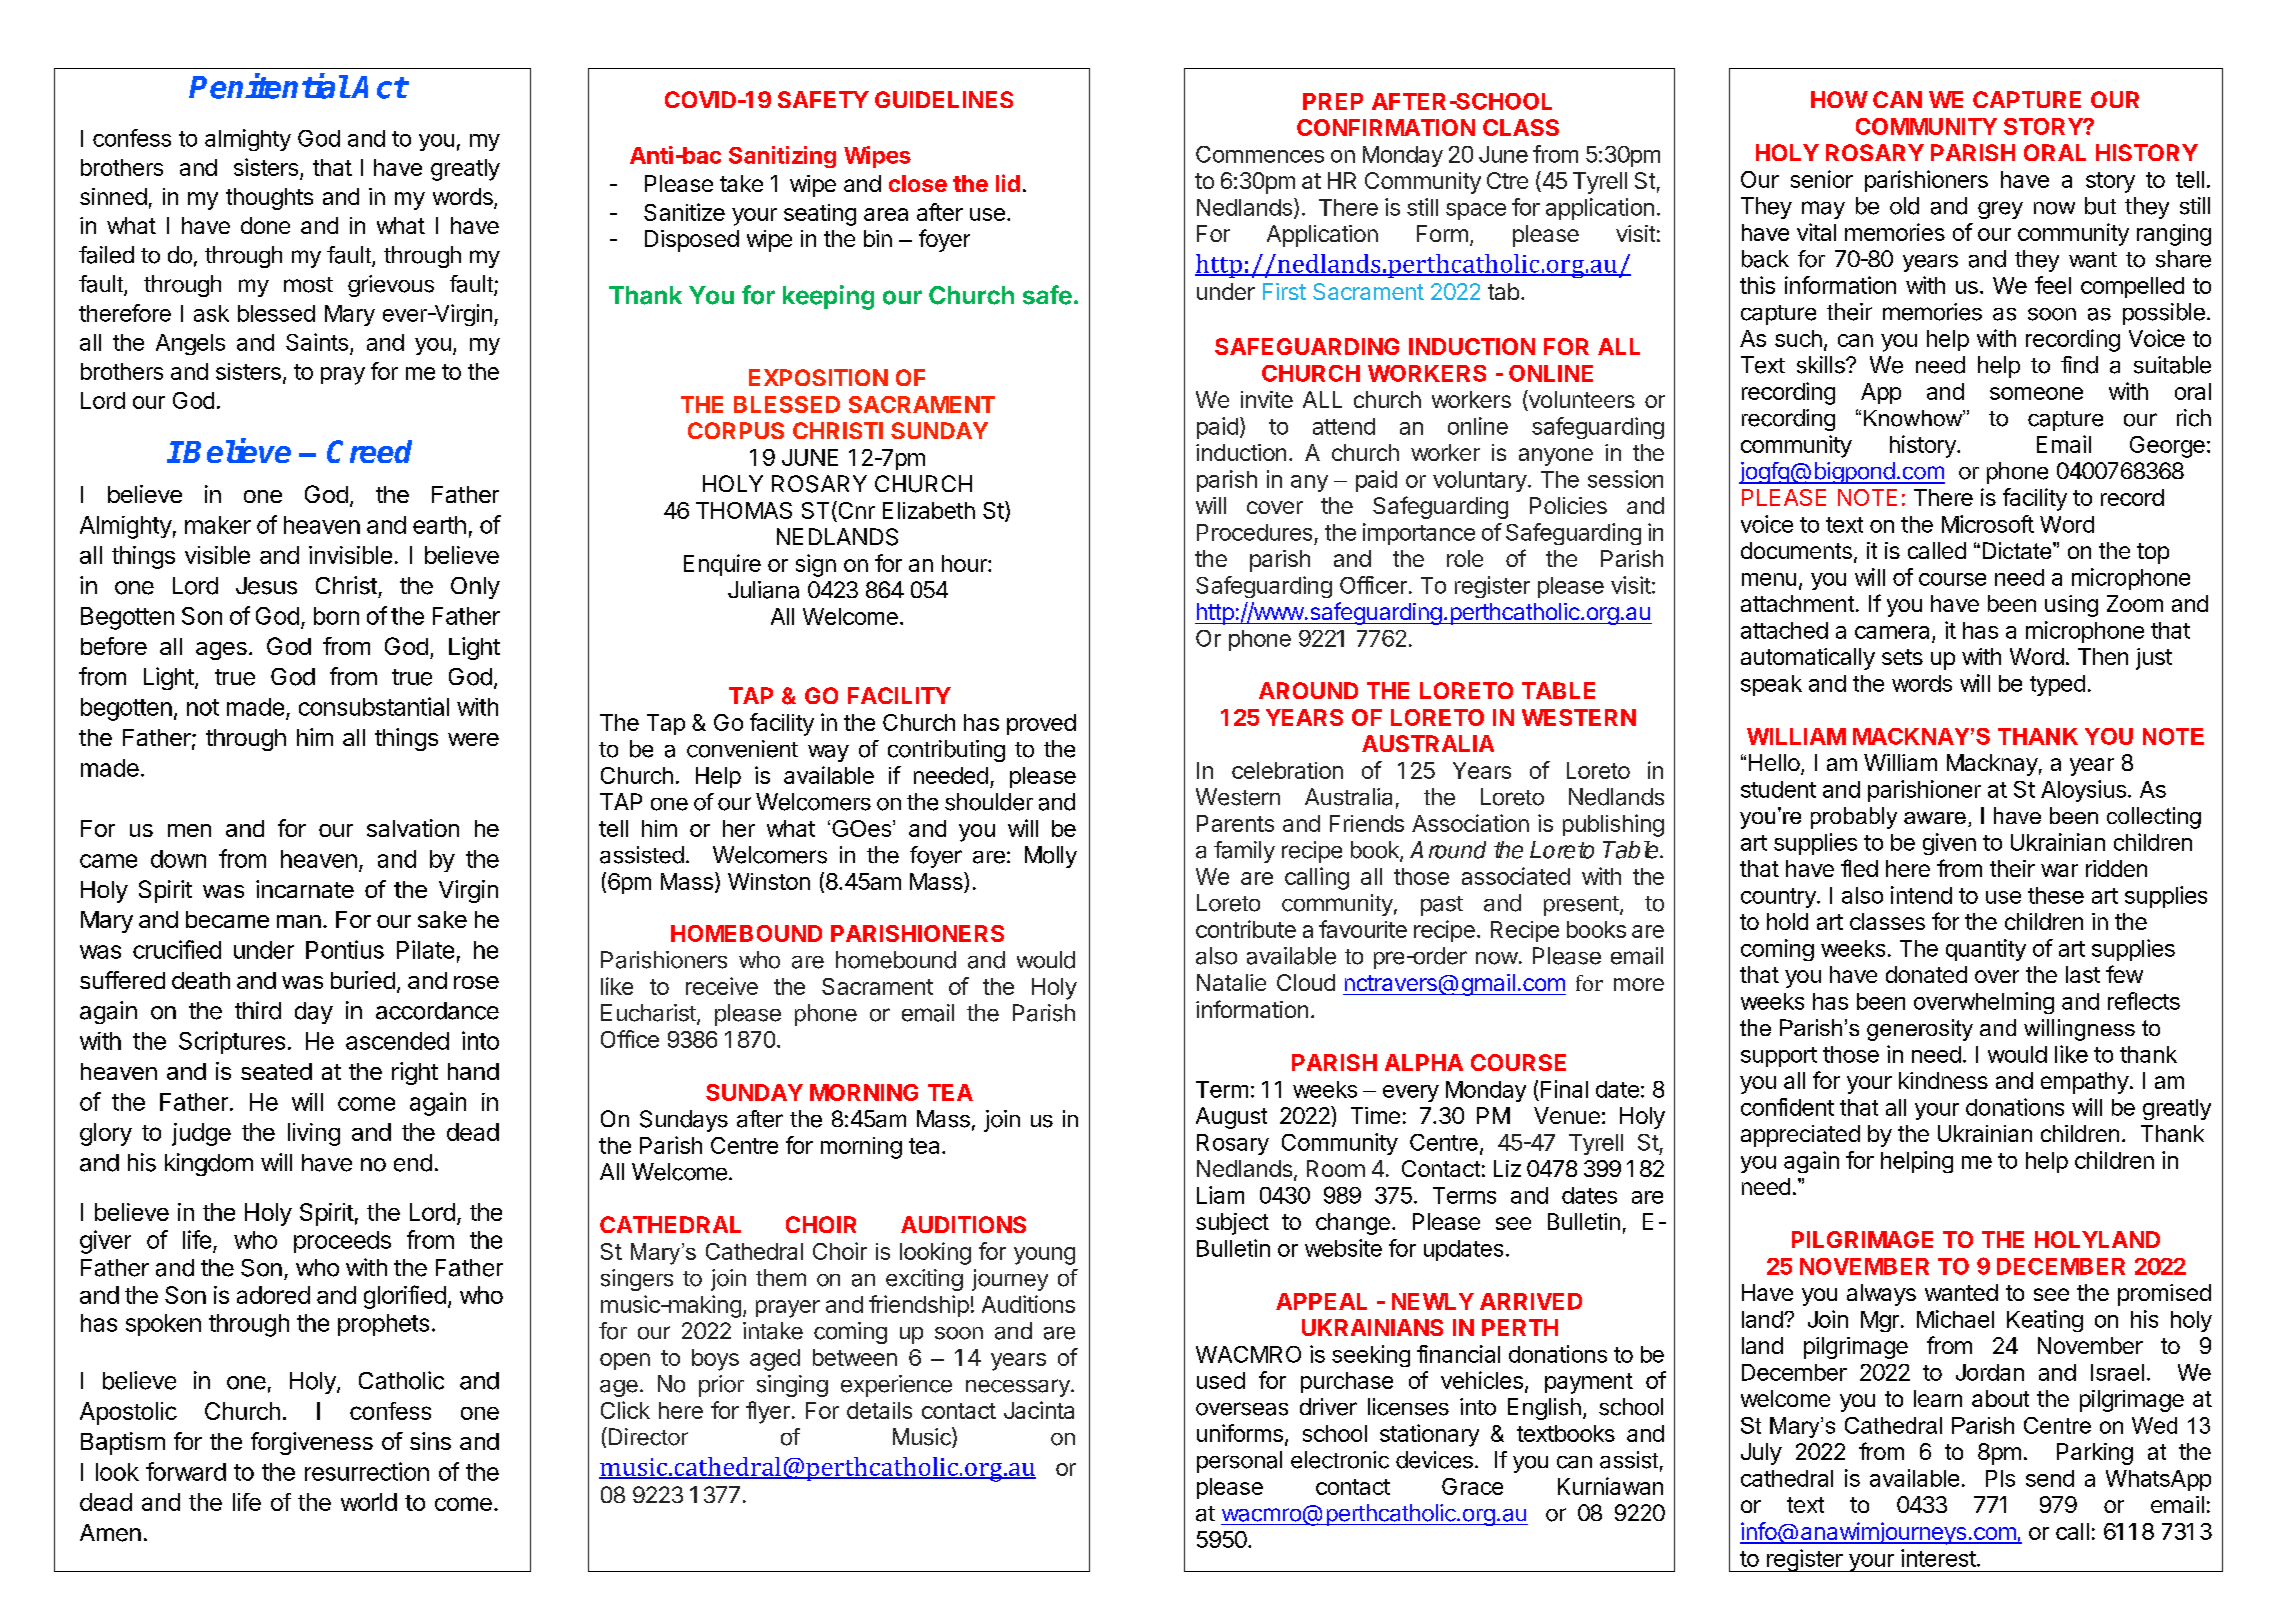  Describe the element at coordinates (1231, 1118) in the screenshot. I see `August` at that location.
